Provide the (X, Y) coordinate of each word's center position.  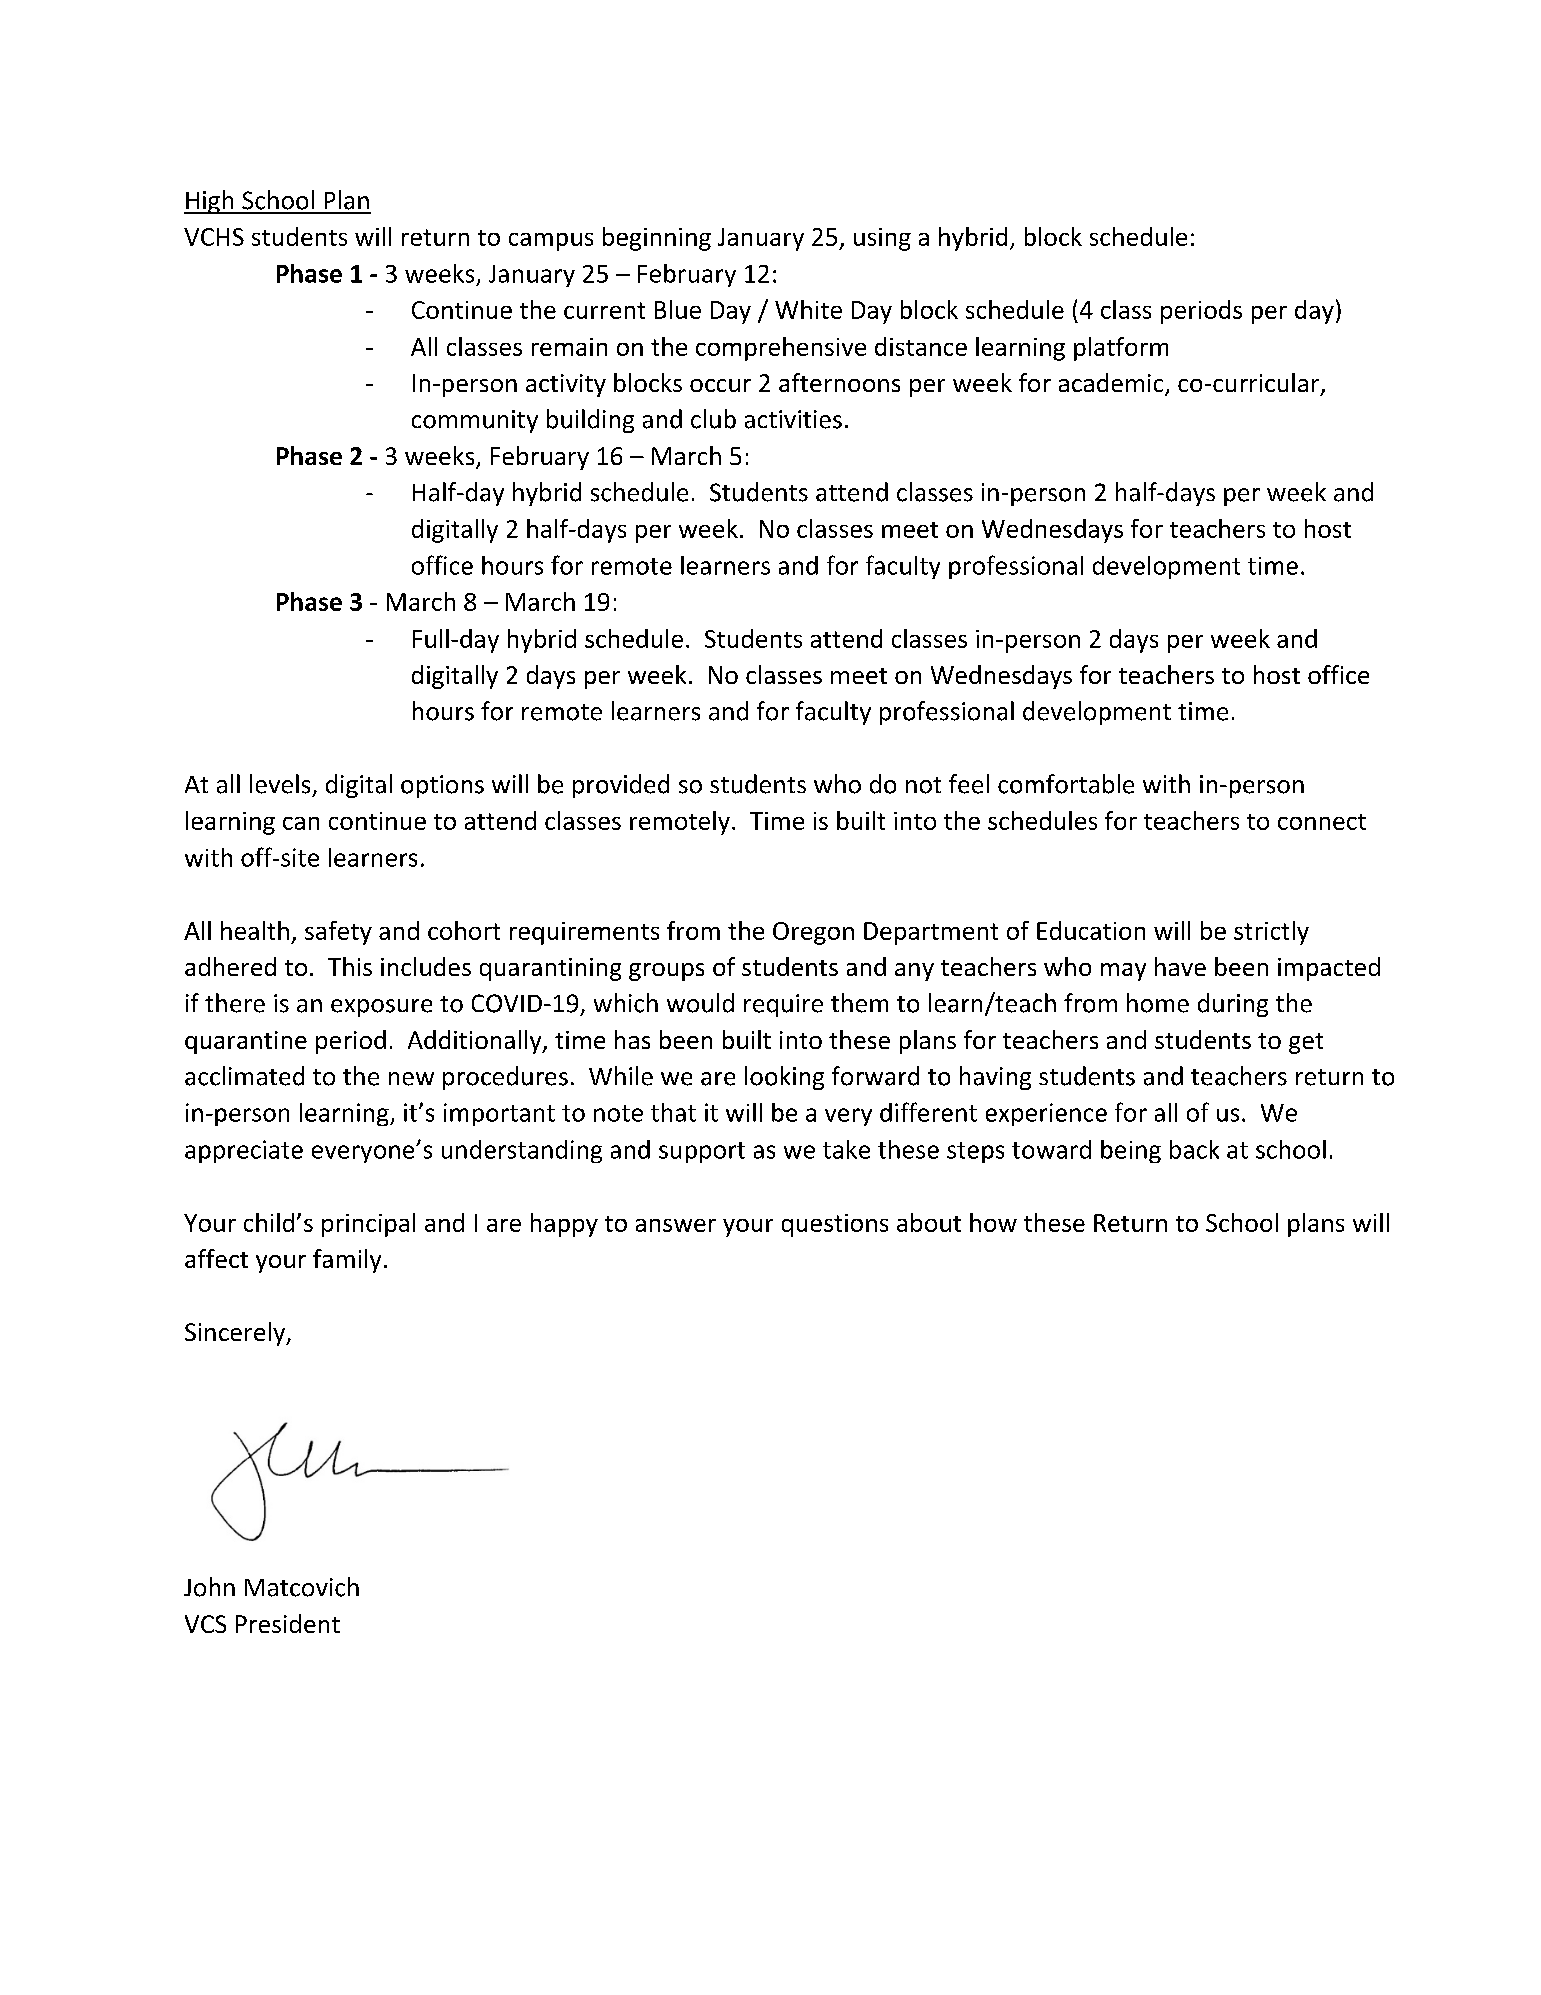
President (288, 1623)
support (702, 1152)
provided (621, 786)
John (209, 1587)
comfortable (1066, 784)
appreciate (244, 1151)
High (210, 202)
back (1194, 1149)
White (808, 309)
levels (280, 784)
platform (1121, 349)
